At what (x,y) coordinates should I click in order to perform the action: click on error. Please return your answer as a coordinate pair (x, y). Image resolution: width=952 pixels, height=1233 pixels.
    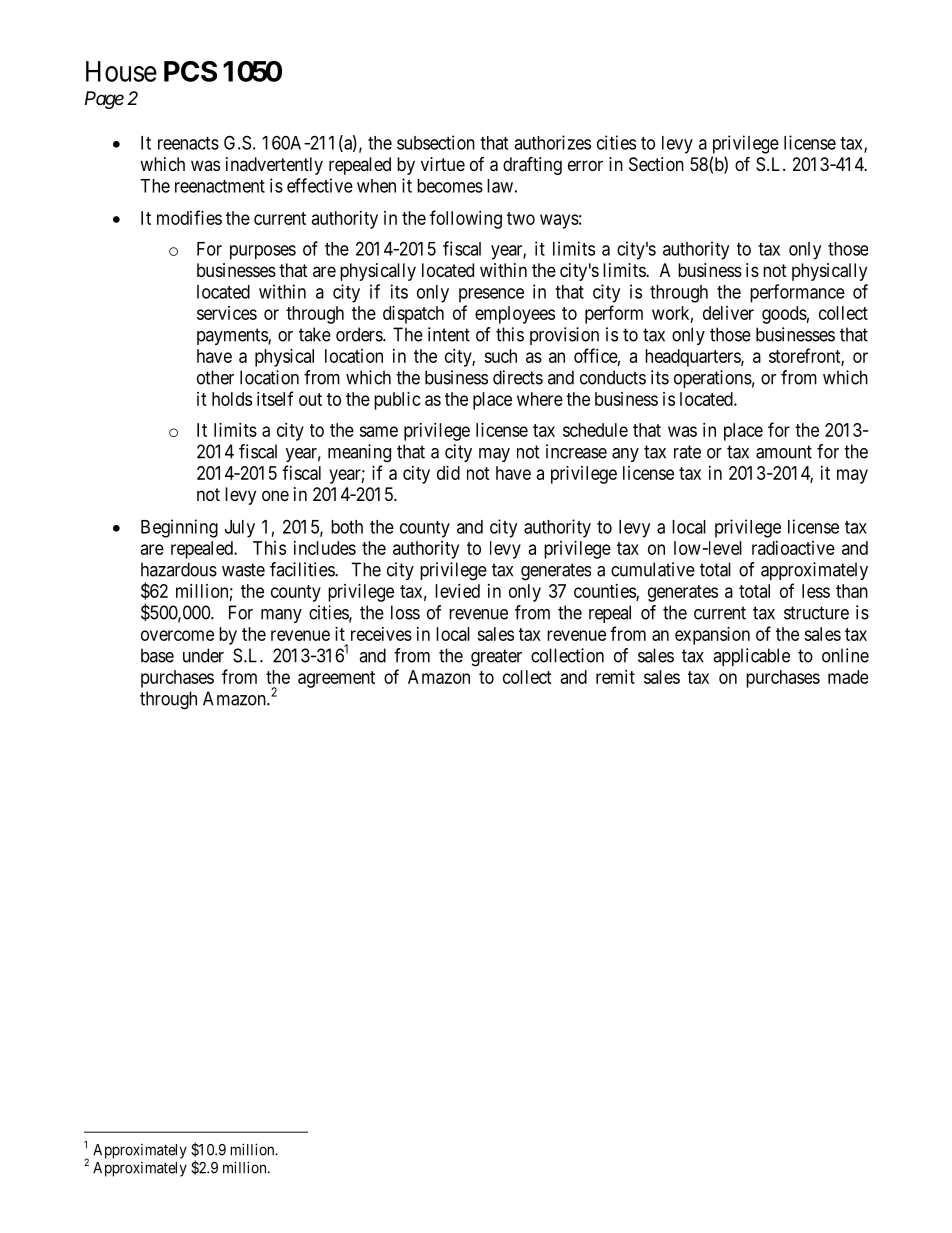
    Looking at the image, I should click on (585, 165).
